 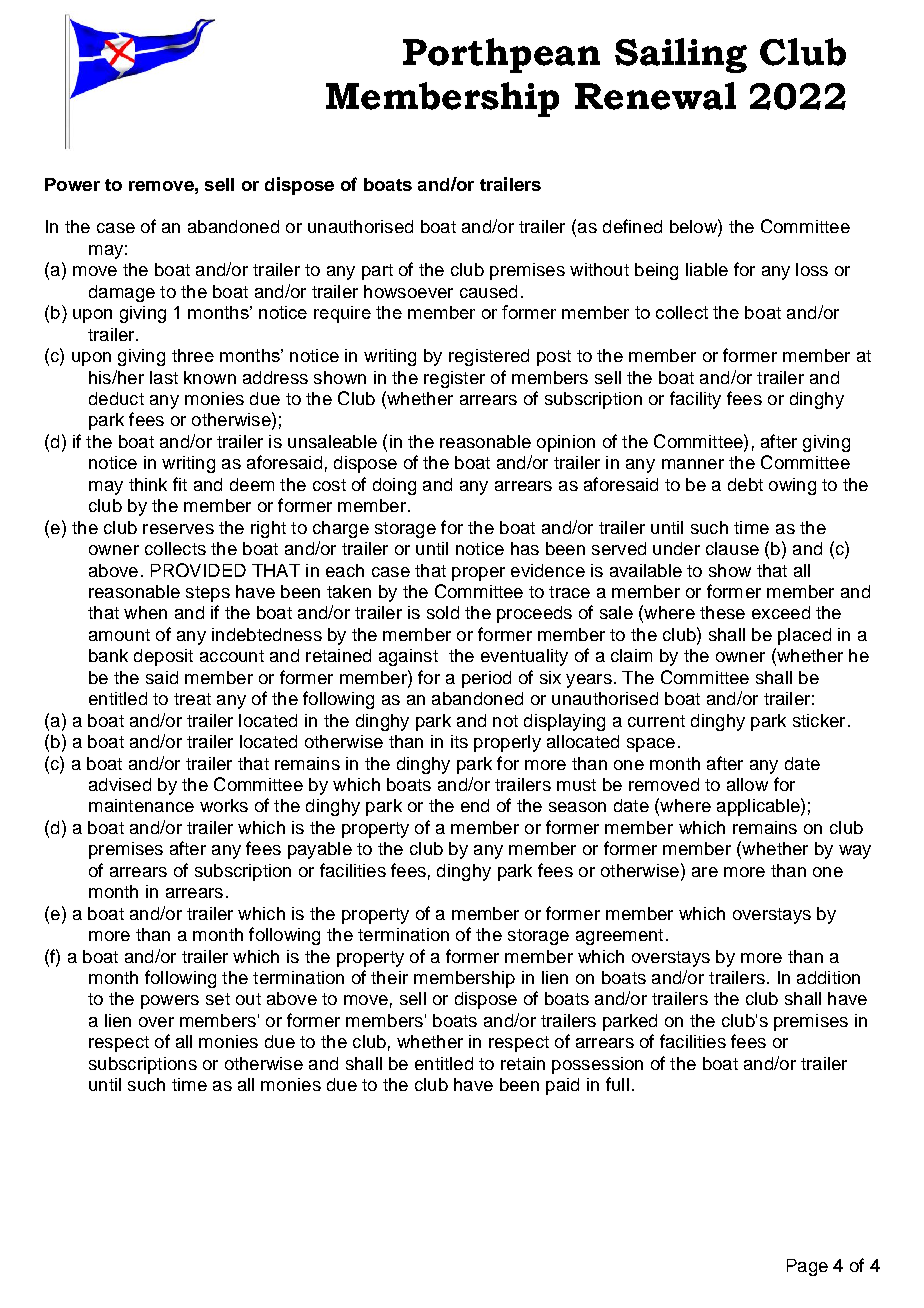 What do you see at coordinates (122, 293) in the screenshot?
I see `damage` at bounding box center [122, 293].
